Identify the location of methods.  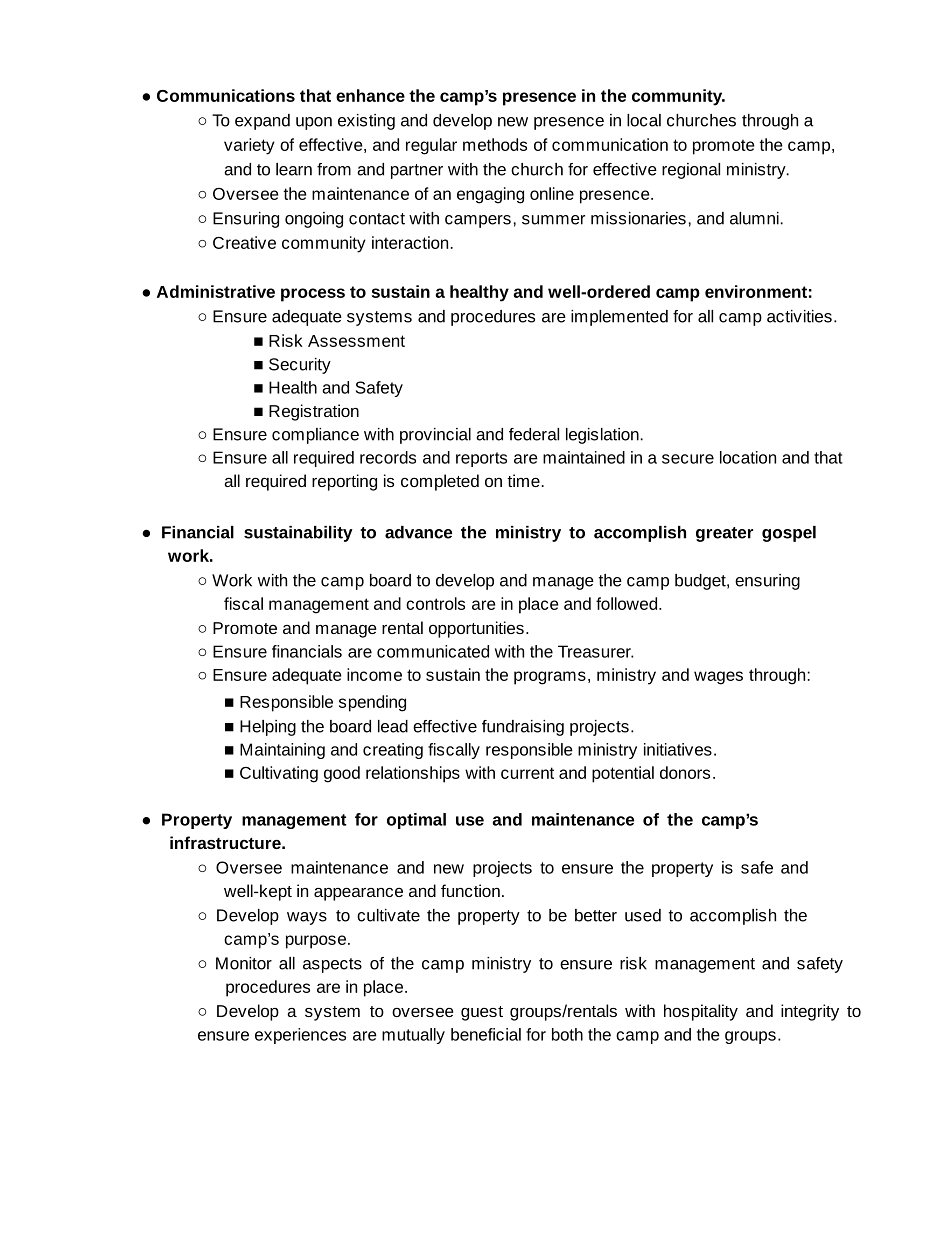
(495, 144).
